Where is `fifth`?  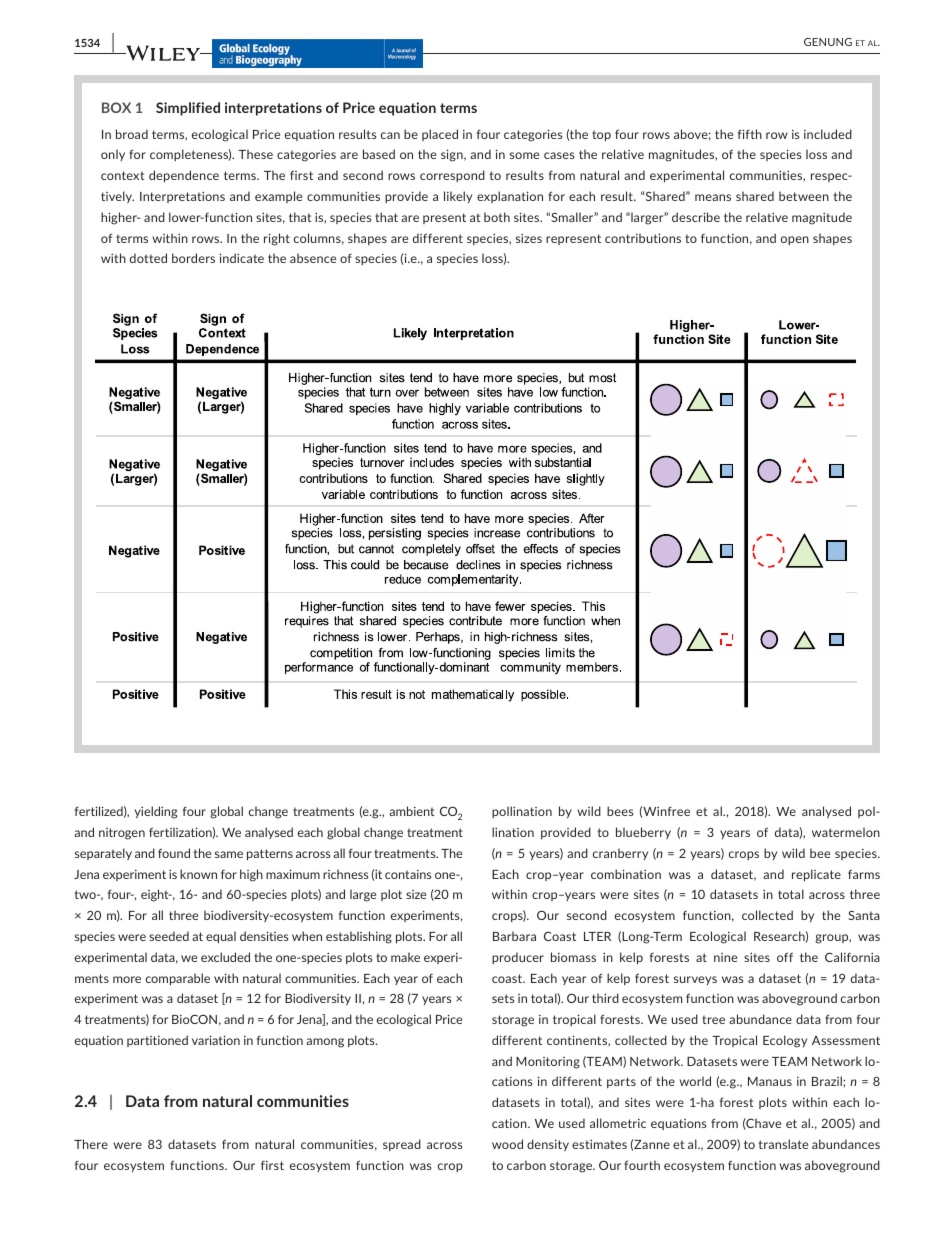
fifth is located at coordinates (750, 134).
